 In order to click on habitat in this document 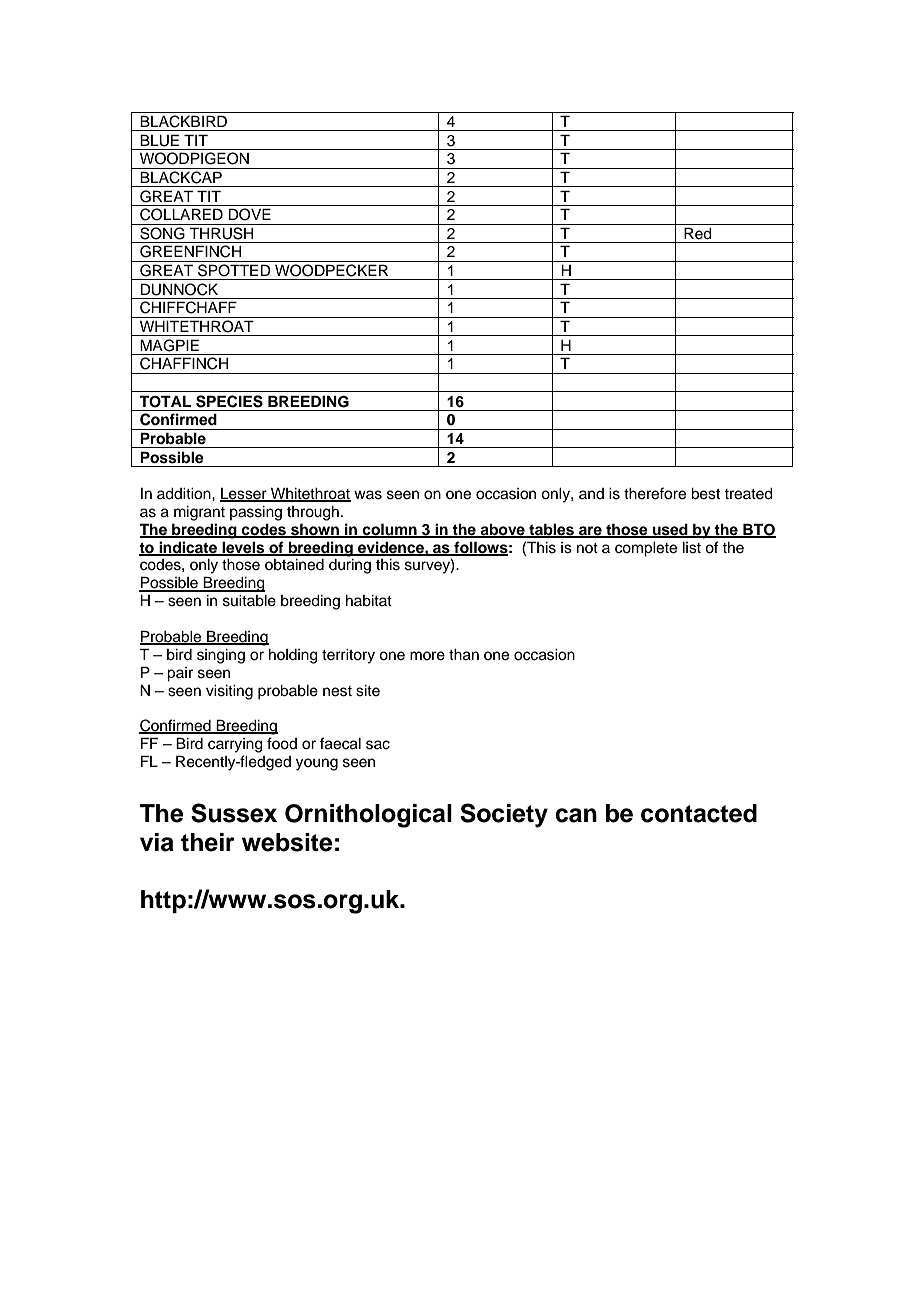, I will do `click(369, 601)`.
